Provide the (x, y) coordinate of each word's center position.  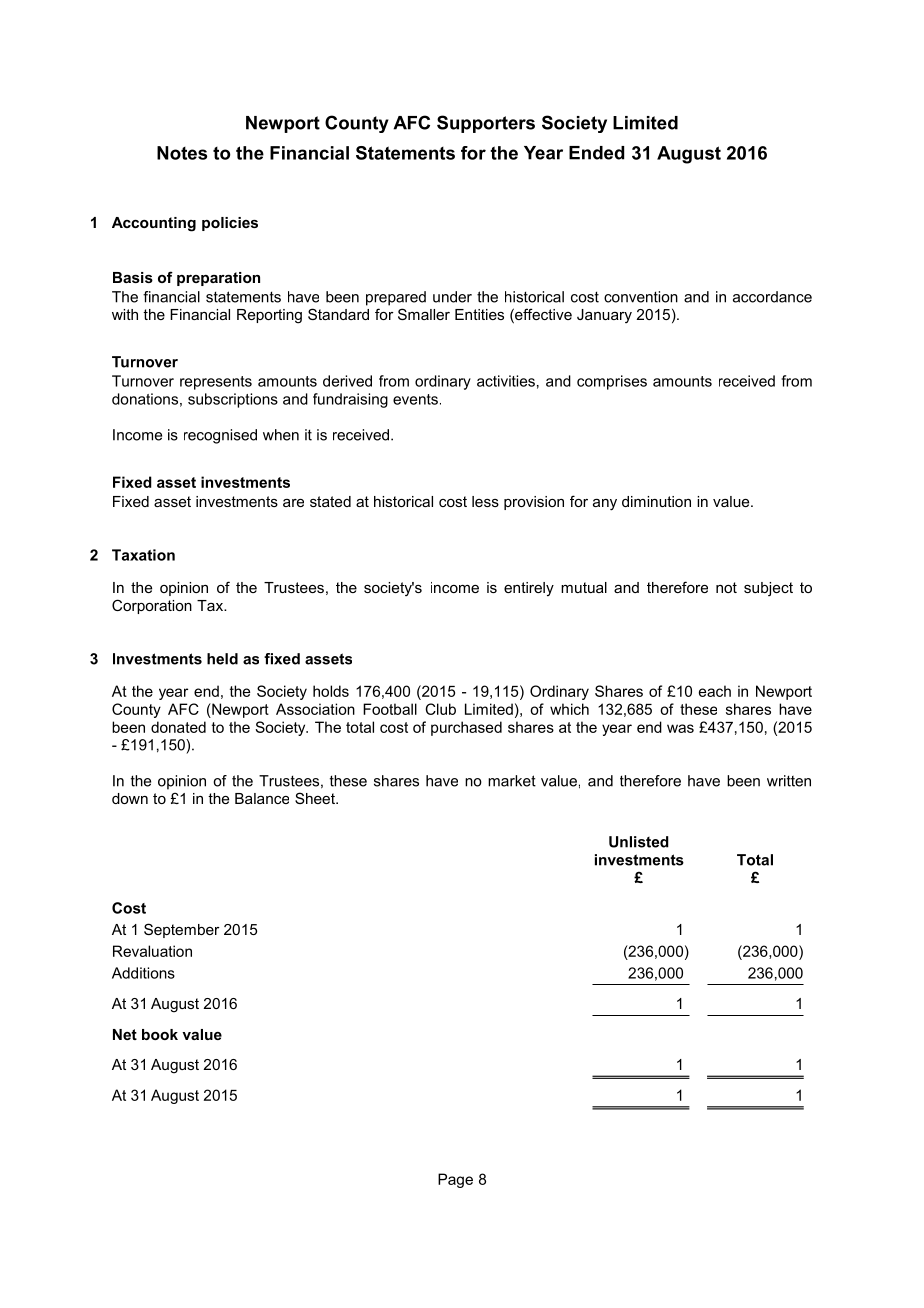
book (160, 1034)
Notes (182, 153)
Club (440, 709)
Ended (596, 153)
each (715, 691)
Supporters (486, 124)
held (222, 659)
